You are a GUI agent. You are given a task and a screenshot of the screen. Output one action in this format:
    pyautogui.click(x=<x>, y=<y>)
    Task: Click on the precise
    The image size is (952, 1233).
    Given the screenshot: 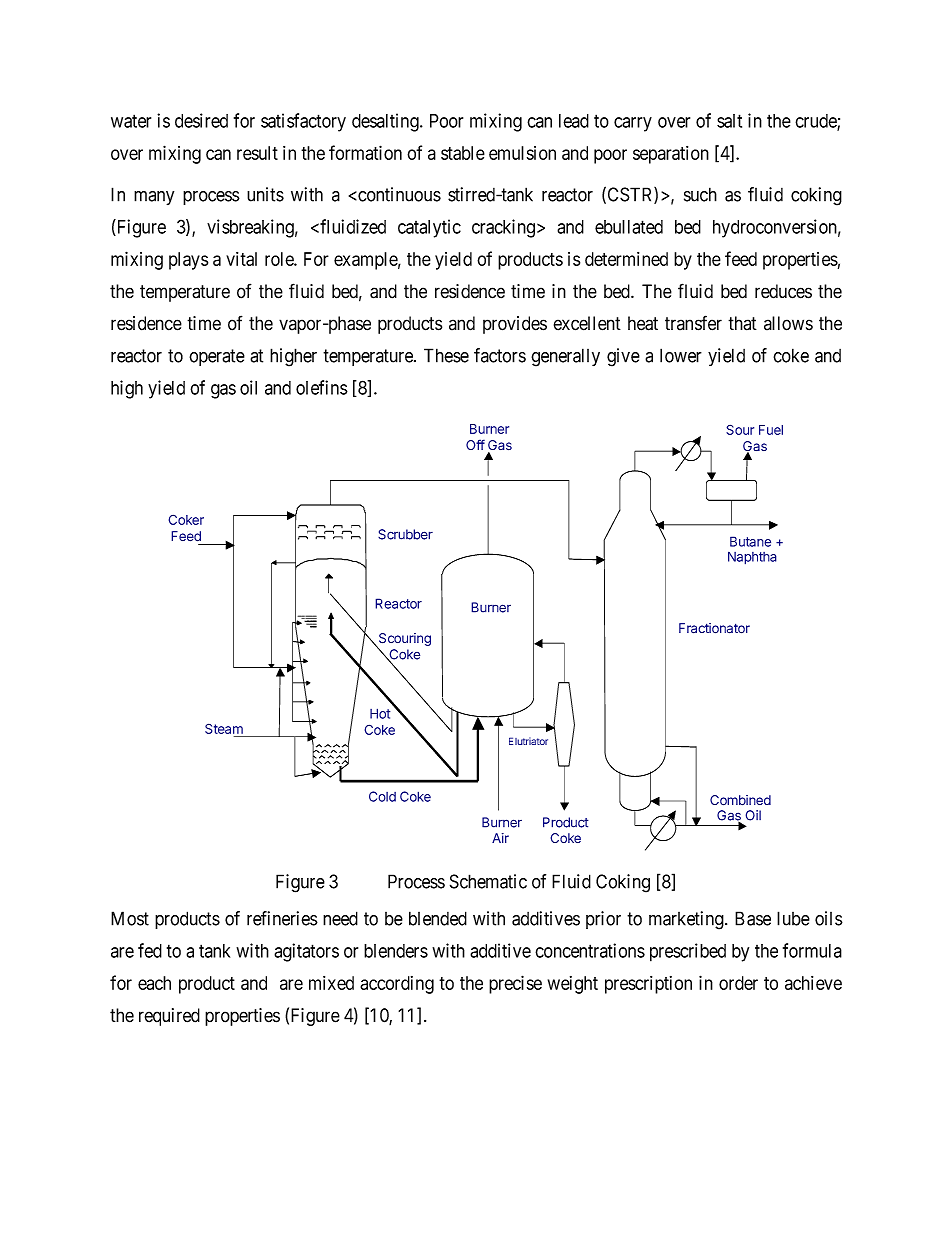 What is the action you would take?
    pyautogui.click(x=515, y=984)
